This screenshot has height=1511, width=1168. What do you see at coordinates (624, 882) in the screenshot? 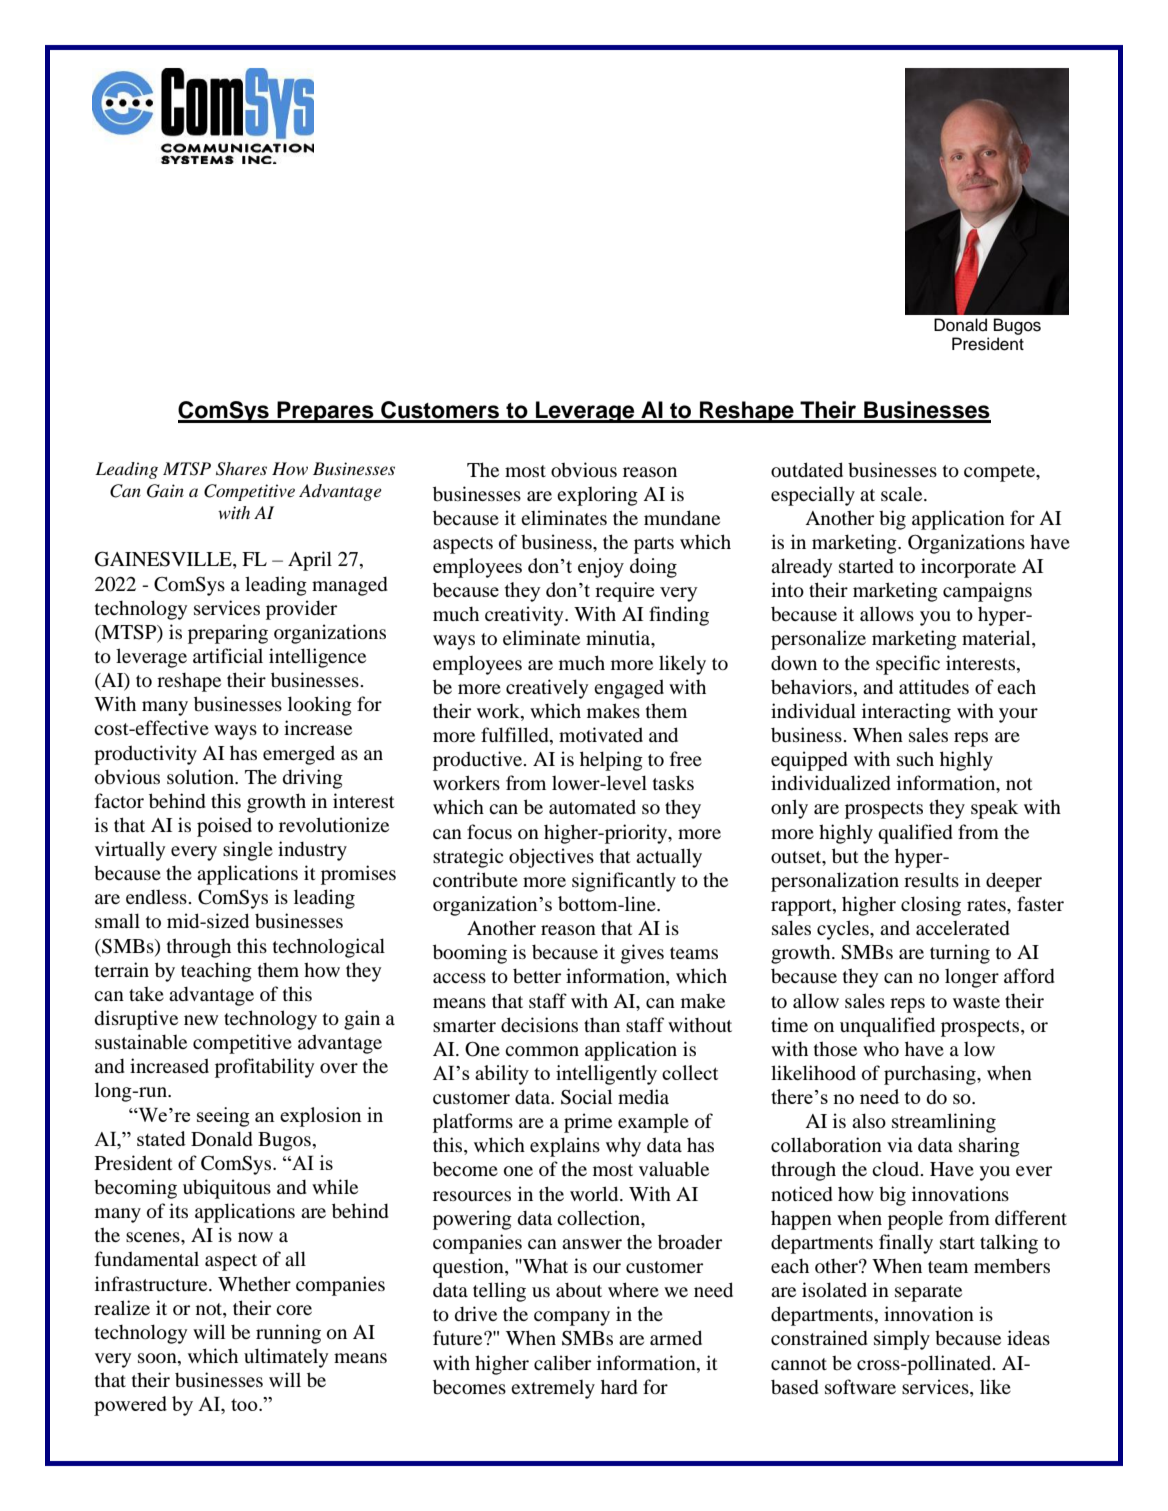
I see `significantly` at bounding box center [624, 882].
